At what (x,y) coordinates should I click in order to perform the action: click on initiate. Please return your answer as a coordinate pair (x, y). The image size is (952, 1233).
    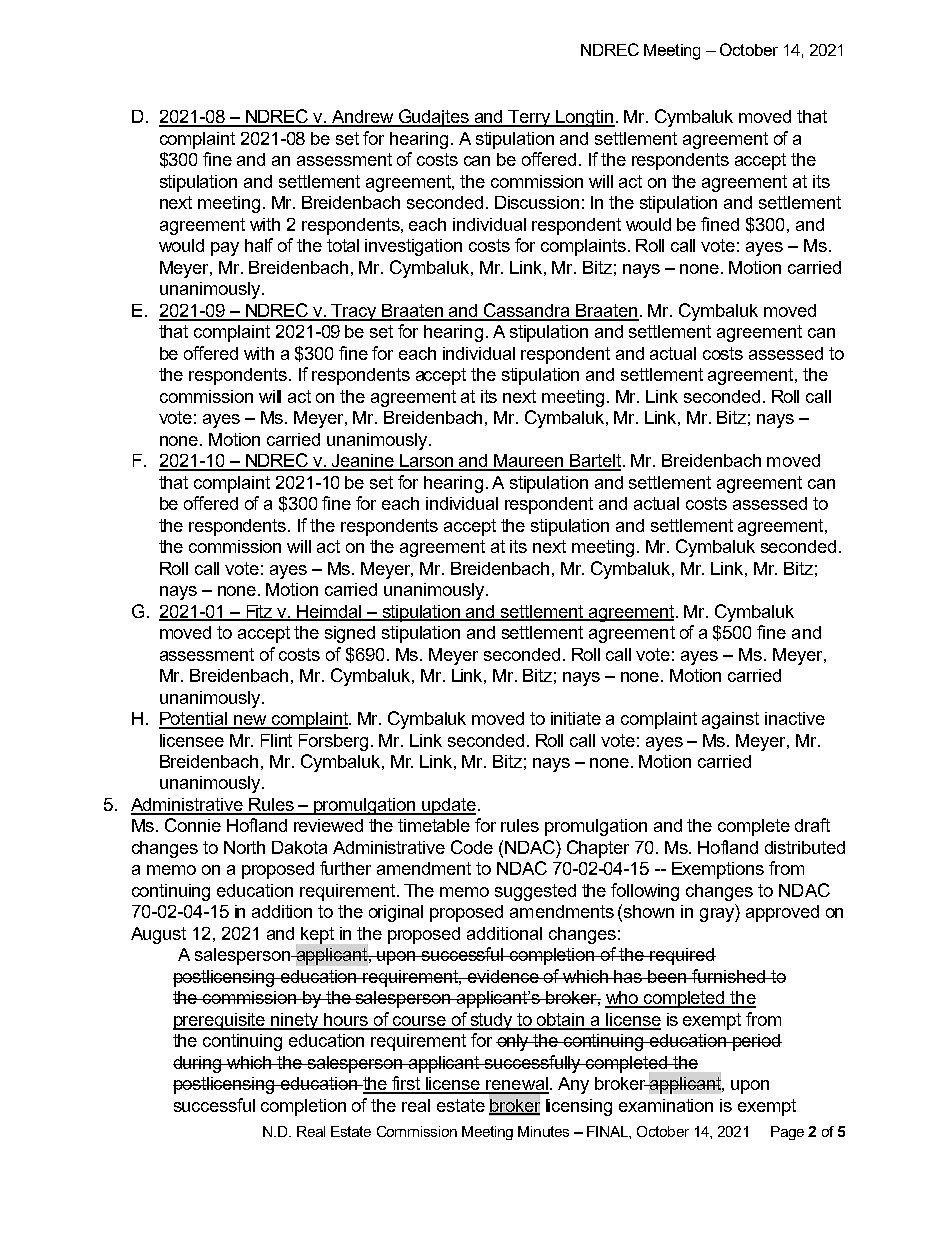
    Looking at the image, I should click on (576, 718).
